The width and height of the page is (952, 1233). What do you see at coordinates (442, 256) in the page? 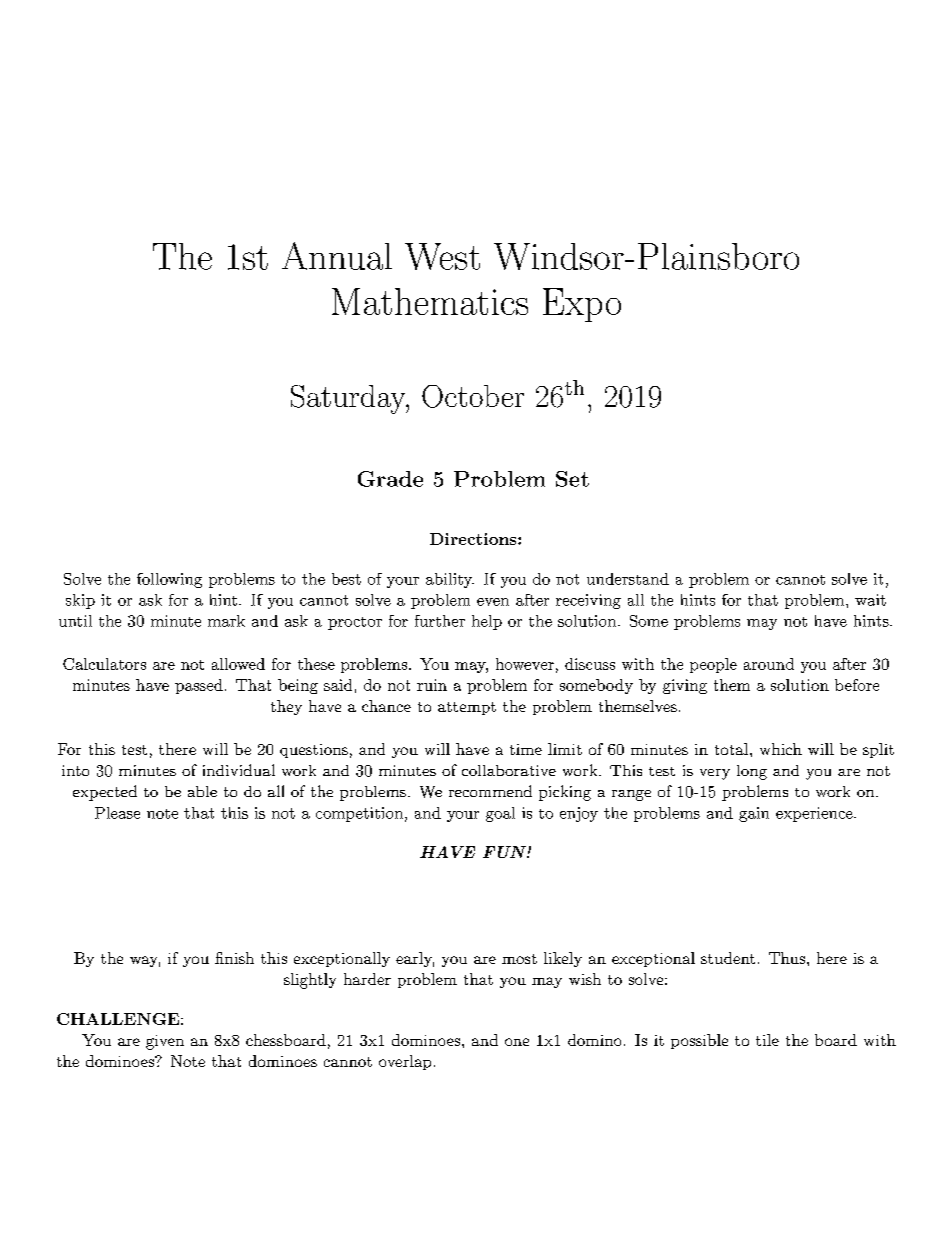
I see `West` at bounding box center [442, 256].
